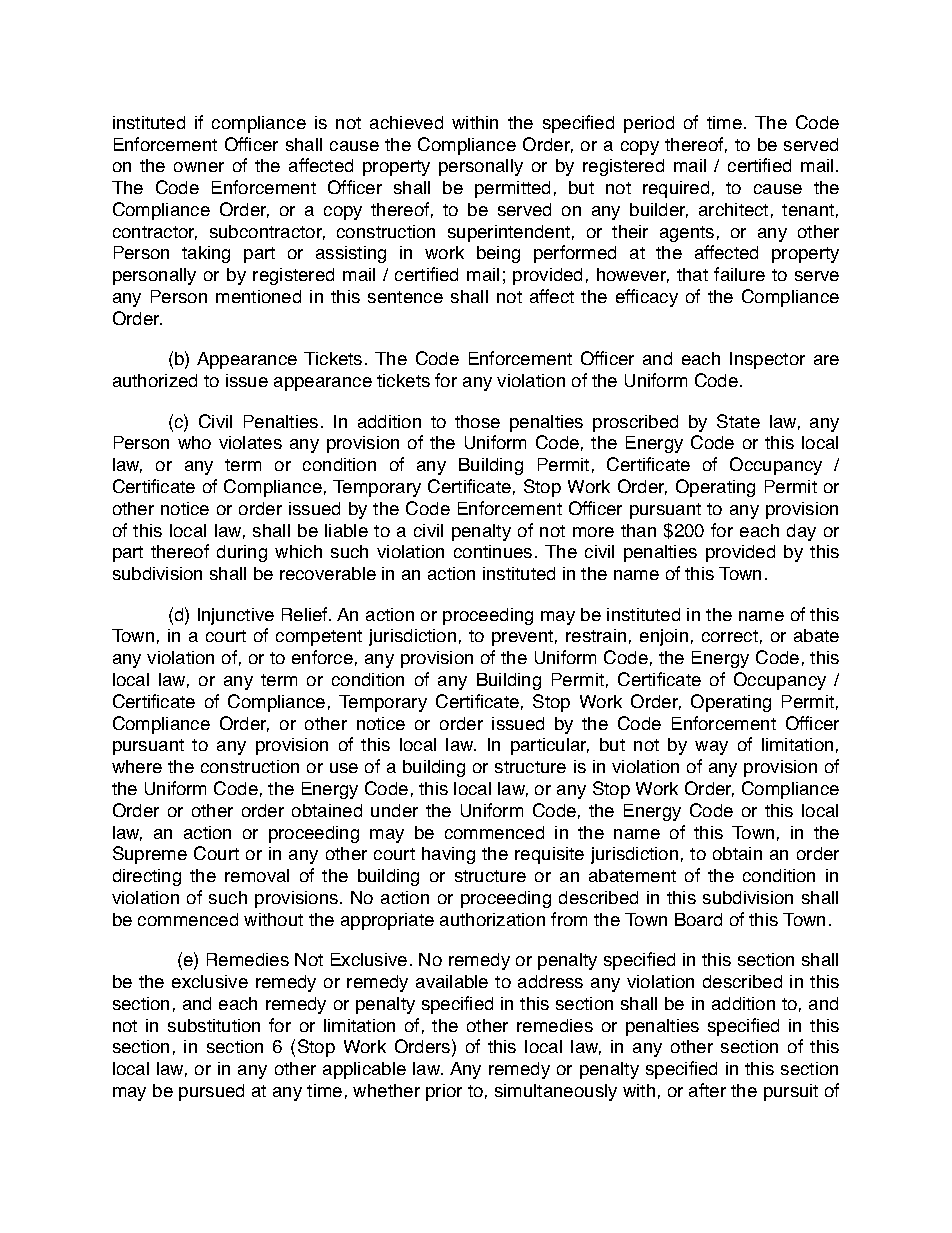 The height and width of the image is (1233, 952). I want to click on owner, so click(199, 167).
